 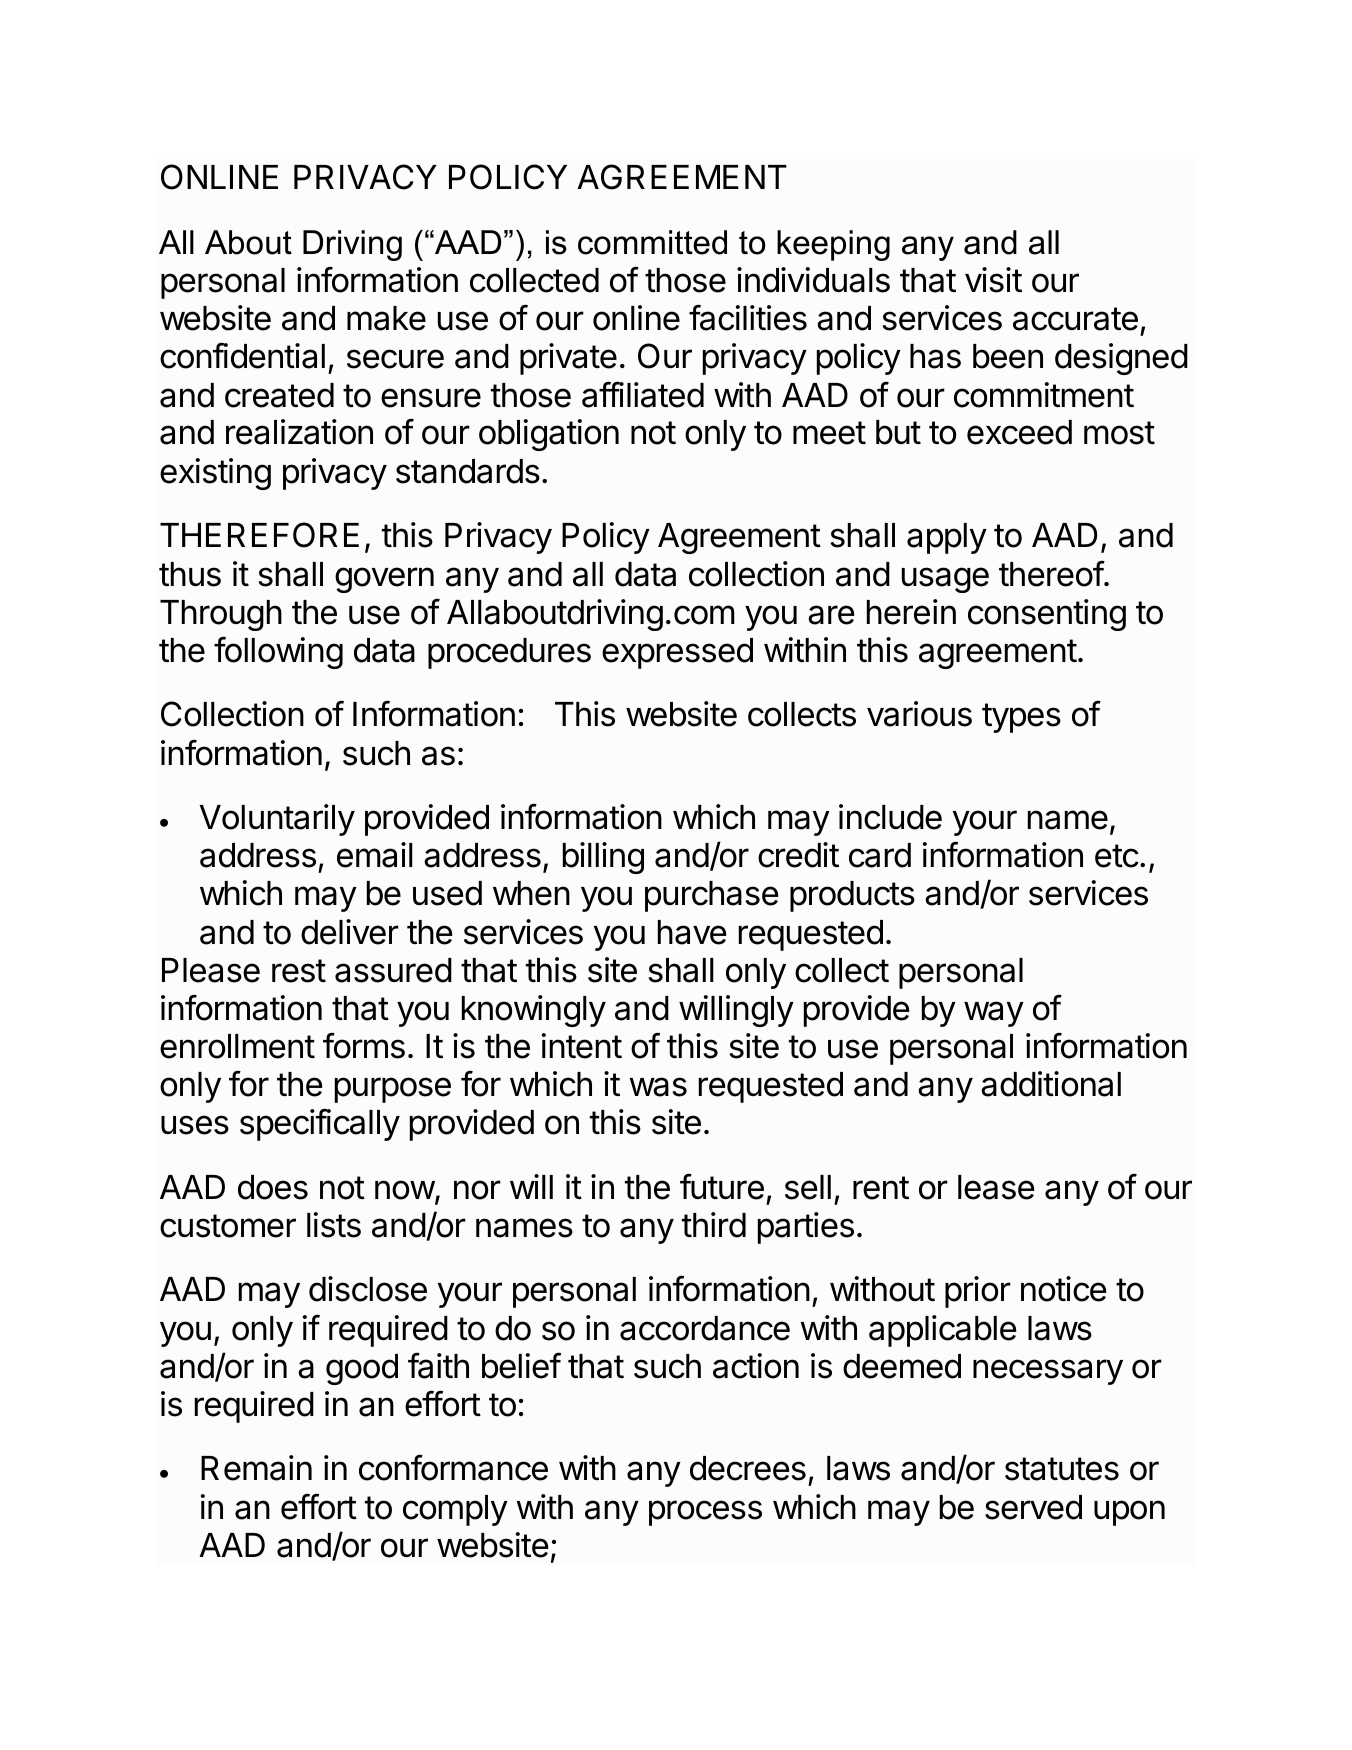 I want to click on following, so click(x=278, y=652).
